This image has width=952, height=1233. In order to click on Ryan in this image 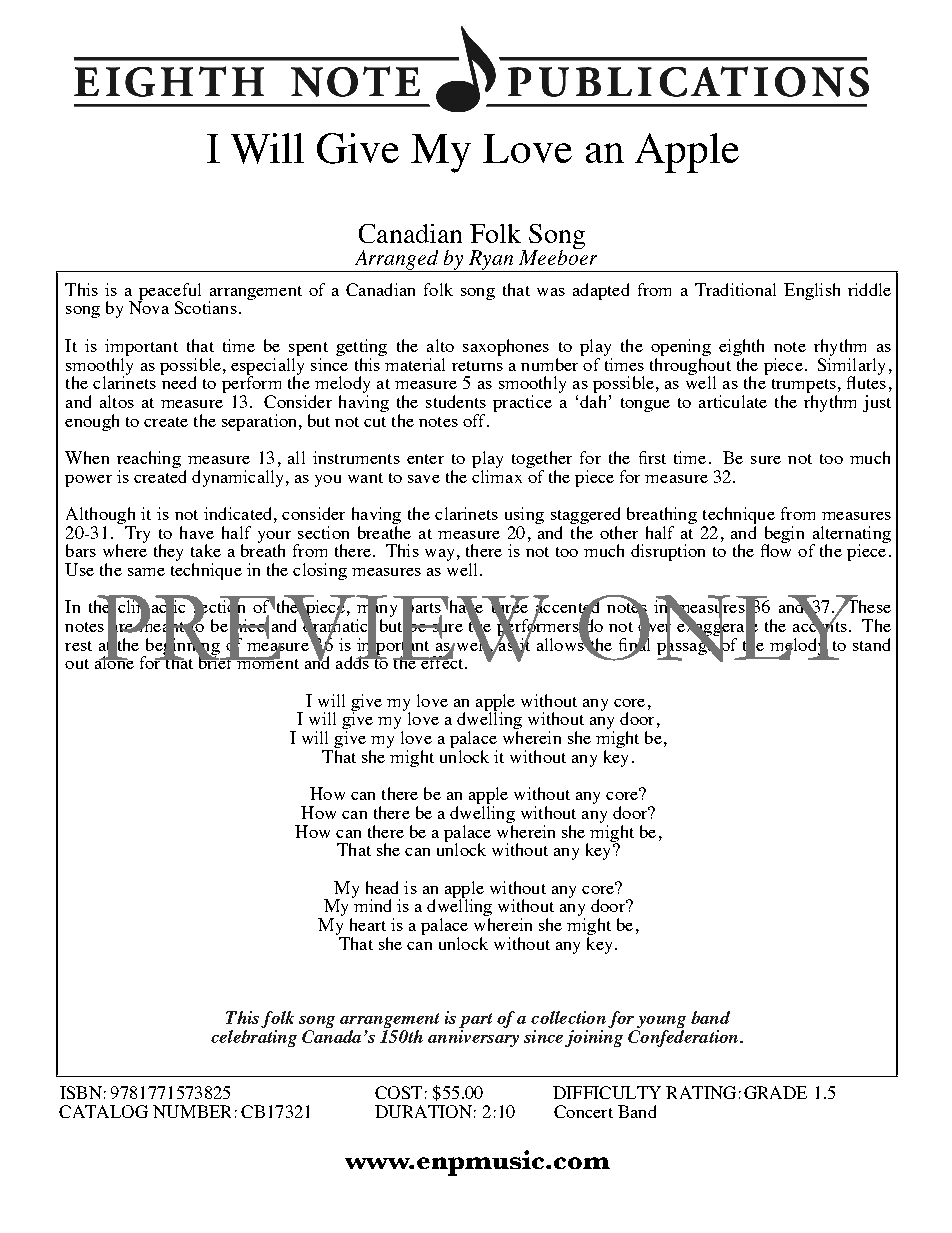, I will do `click(492, 261)`.
